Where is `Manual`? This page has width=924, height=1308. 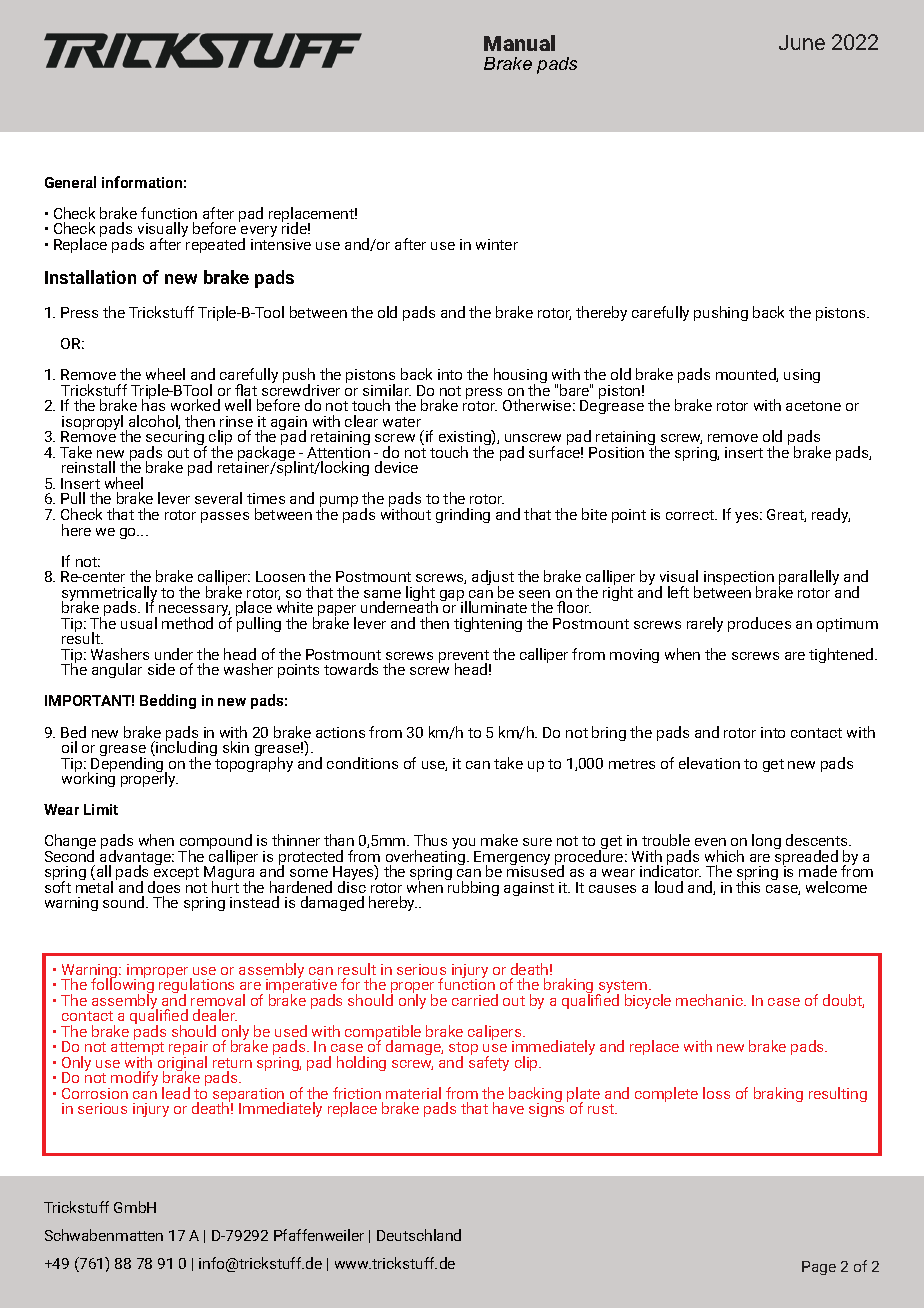 Manual is located at coordinates (519, 43).
